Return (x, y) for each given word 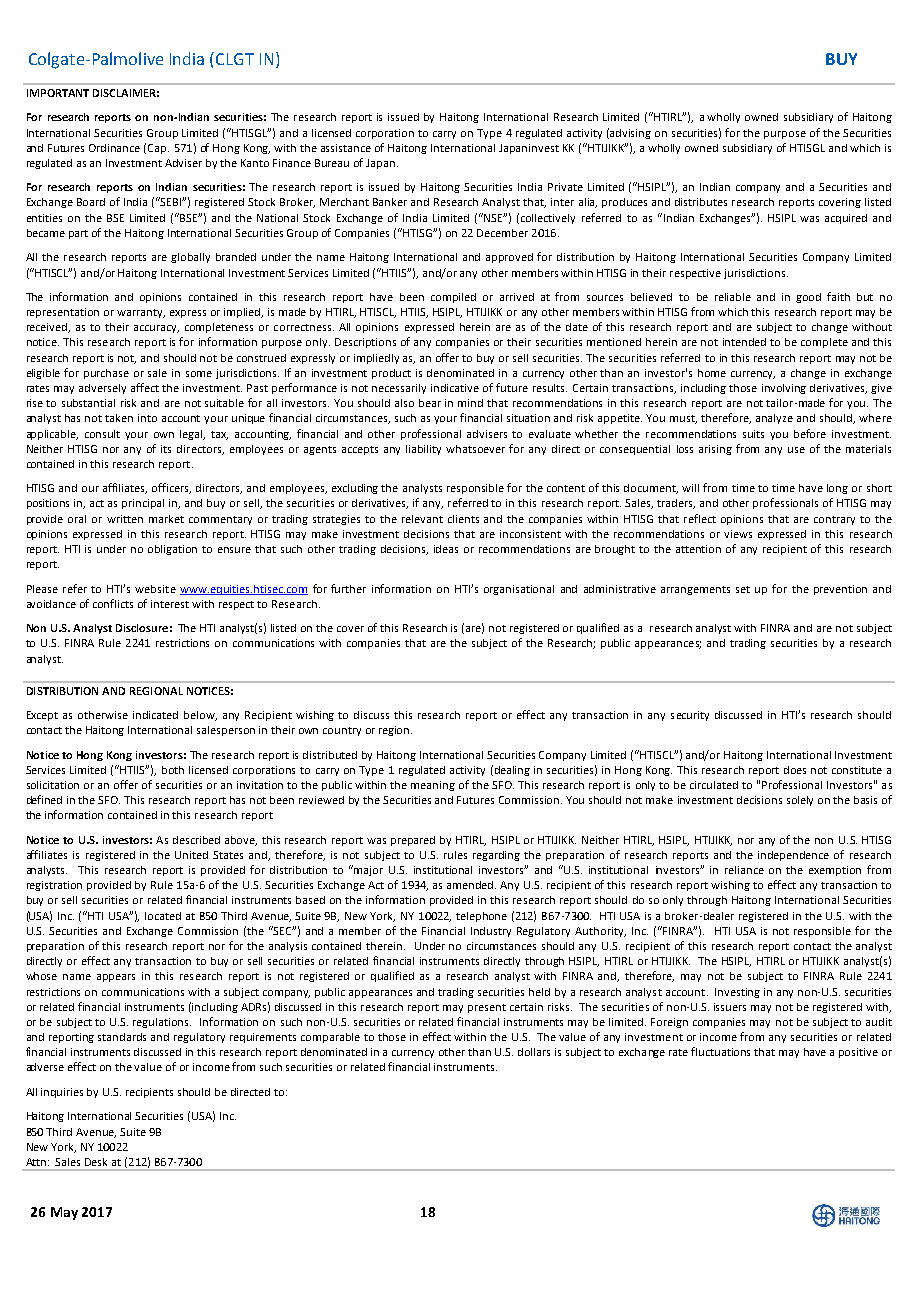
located (163, 916)
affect (145, 387)
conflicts (113, 603)
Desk (96, 1162)
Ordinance (114, 148)
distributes (701, 202)
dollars (534, 1052)
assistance (346, 148)
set (743, 589)
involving (784, 389)
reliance (744, 870)
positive (858, 1053)
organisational (519, 590)
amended (471, 885)
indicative (455, 388)
